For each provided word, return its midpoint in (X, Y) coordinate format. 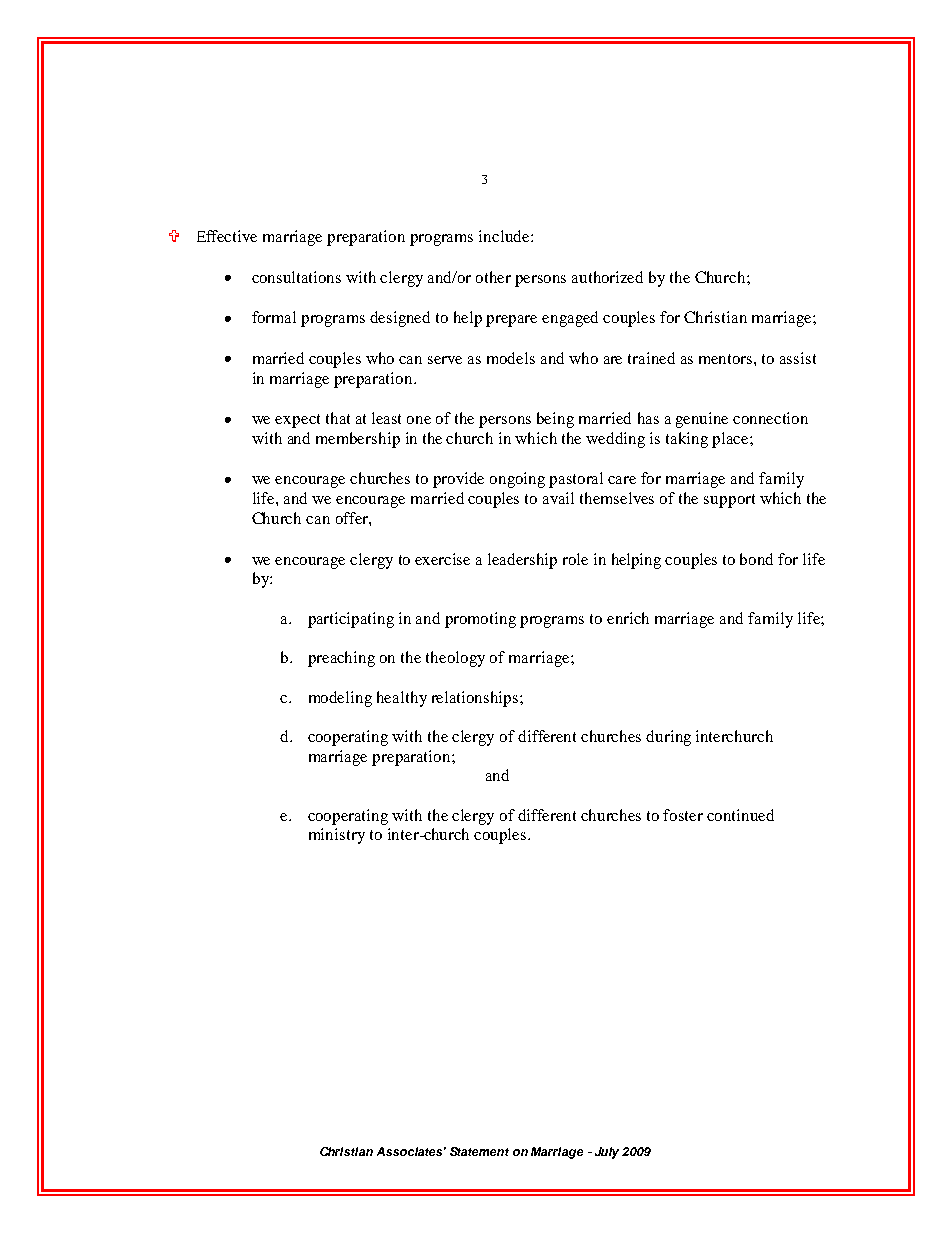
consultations (296, 277)
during (668, 738)
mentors (727, 359)
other (493, 277)
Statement (479, 1151)
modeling (340, 699)
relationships (476, 699)
